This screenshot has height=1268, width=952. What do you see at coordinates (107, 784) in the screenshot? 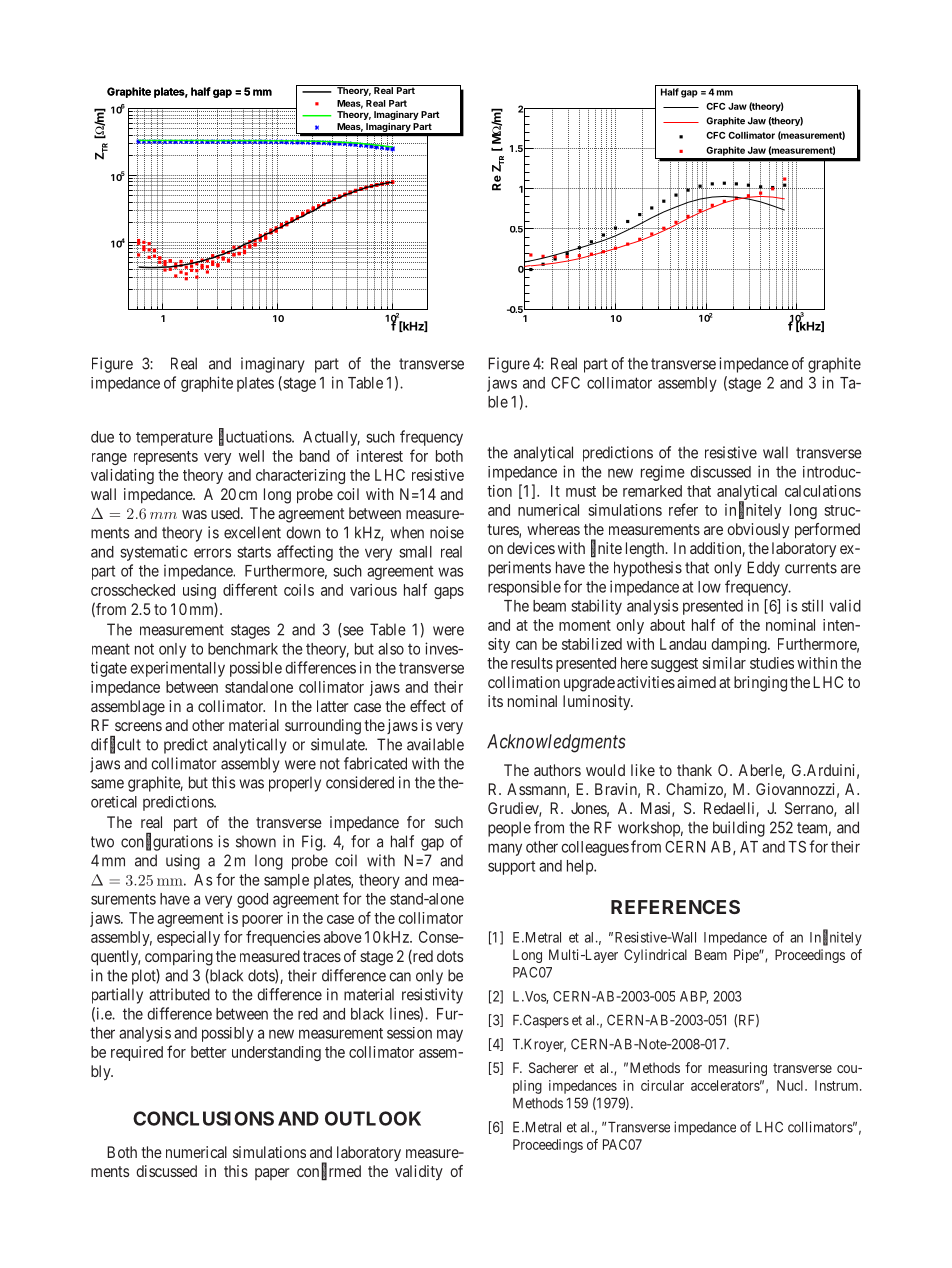
I see `same` at bounding box center [107, 784].
